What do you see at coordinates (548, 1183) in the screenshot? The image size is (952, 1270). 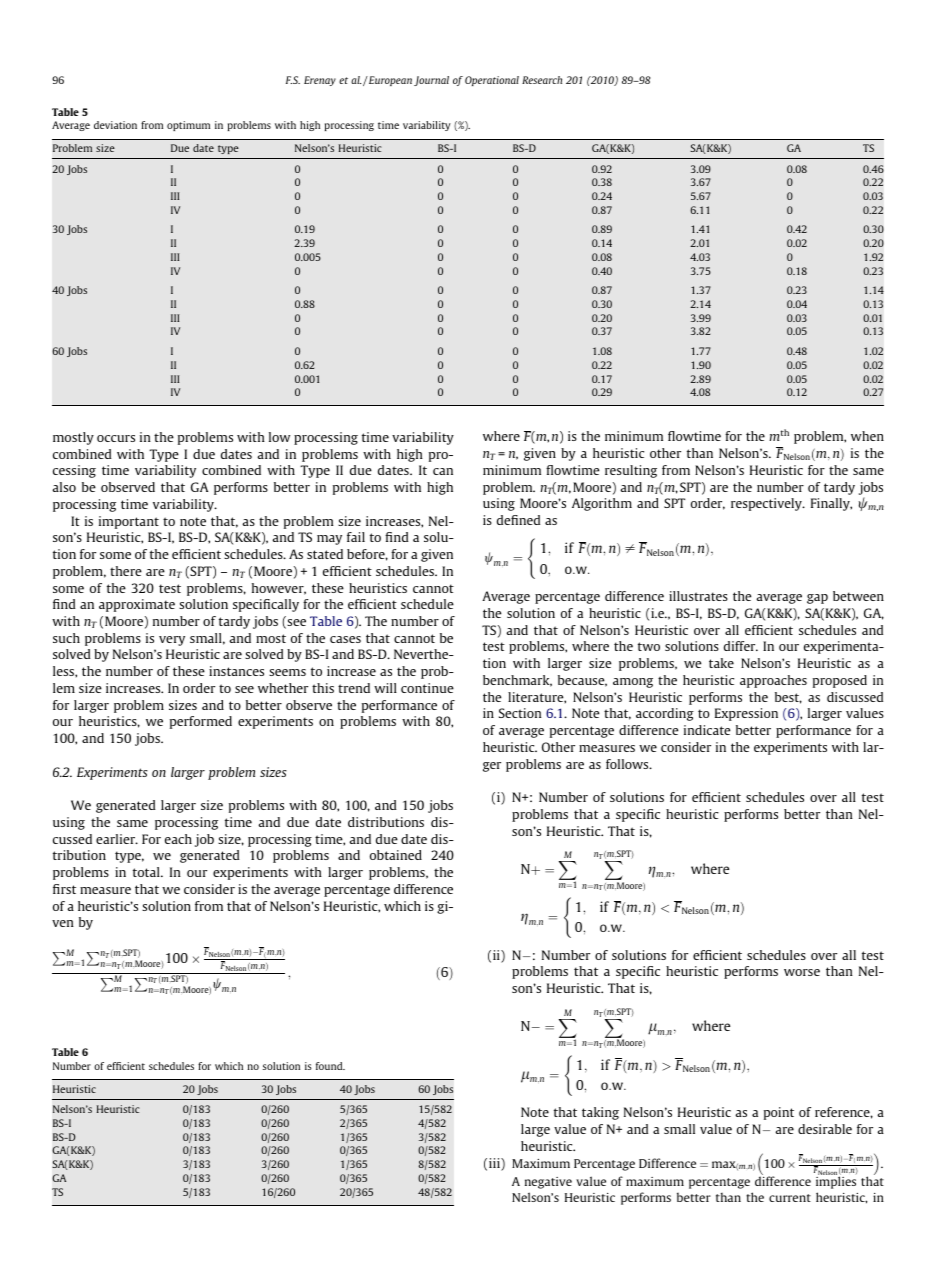 I see `negative` at bounding box center [548, 1183].
